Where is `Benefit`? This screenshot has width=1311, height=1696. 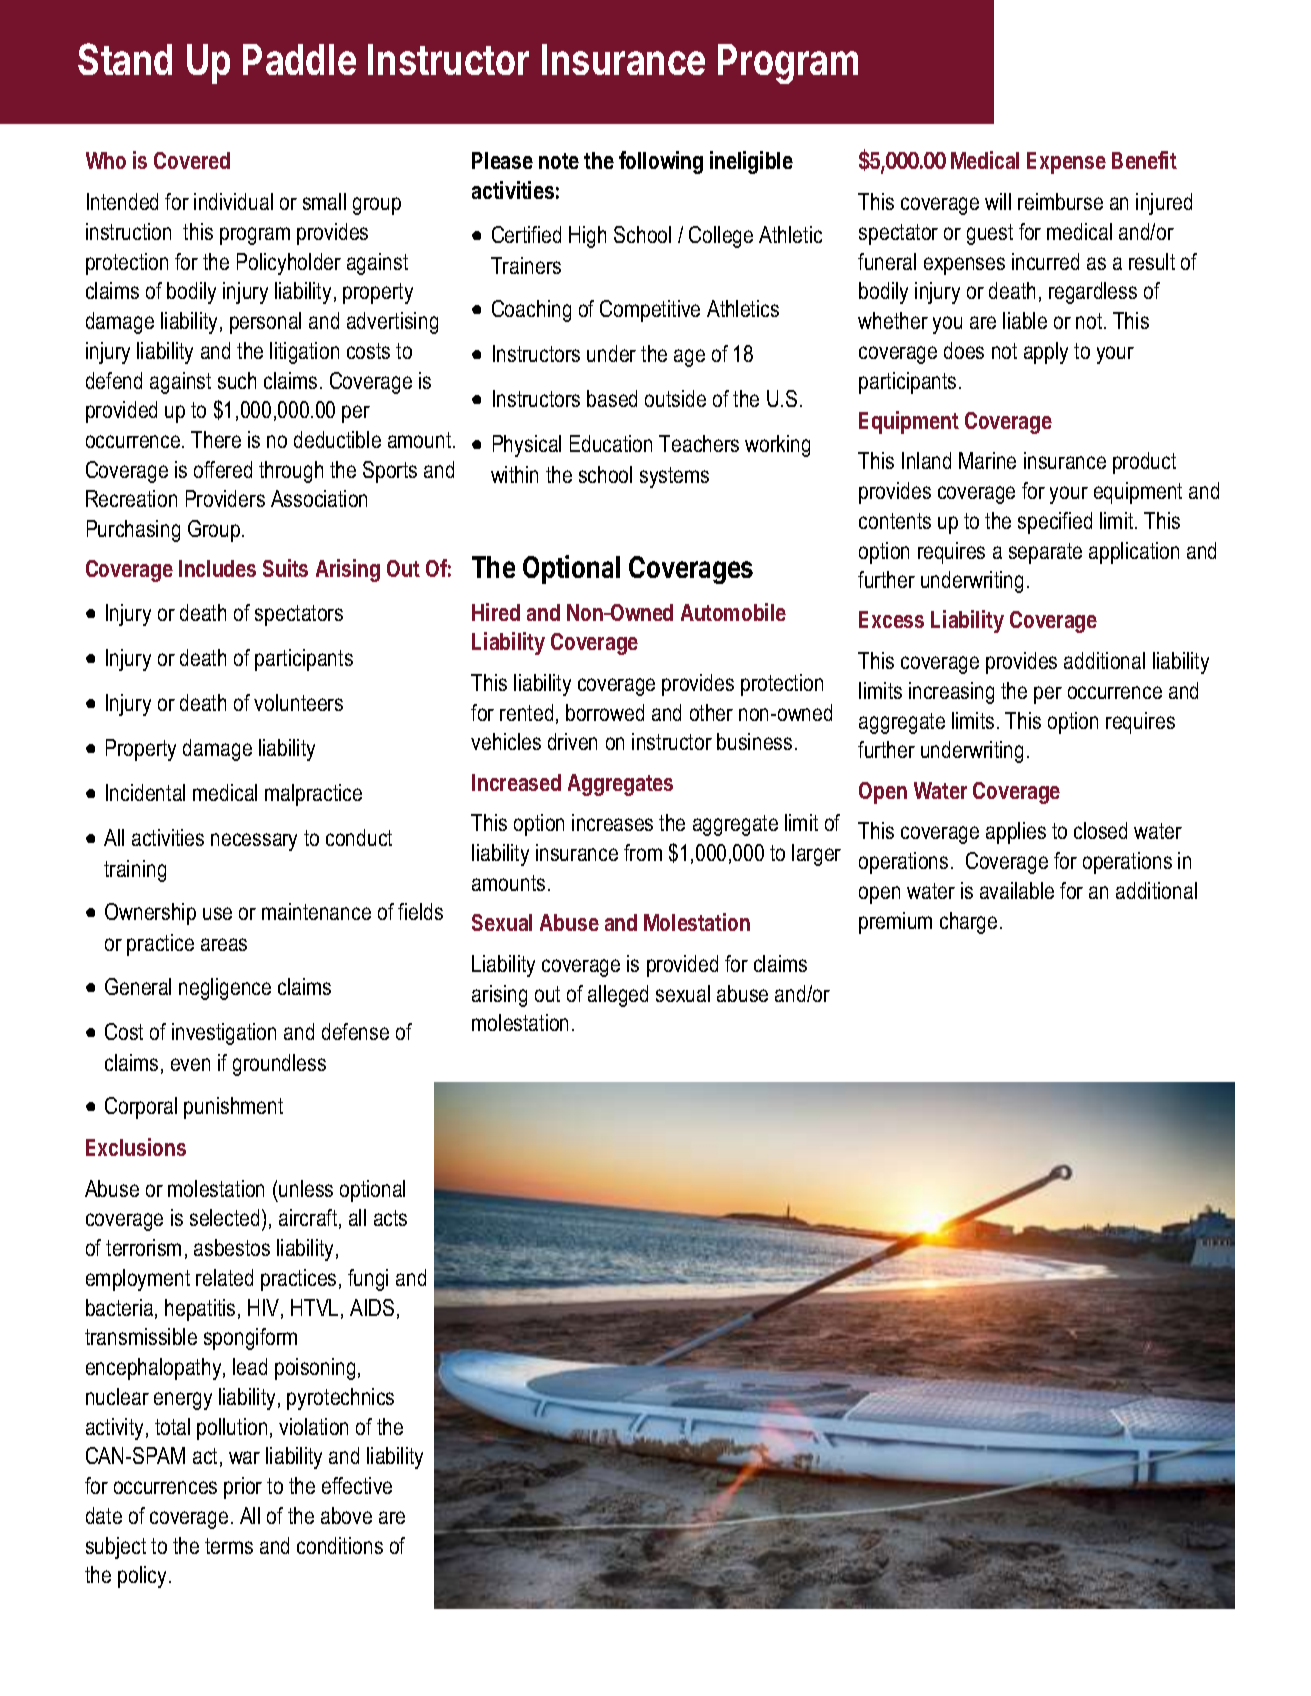
Benefit is located at coordinates (1144, 160).
